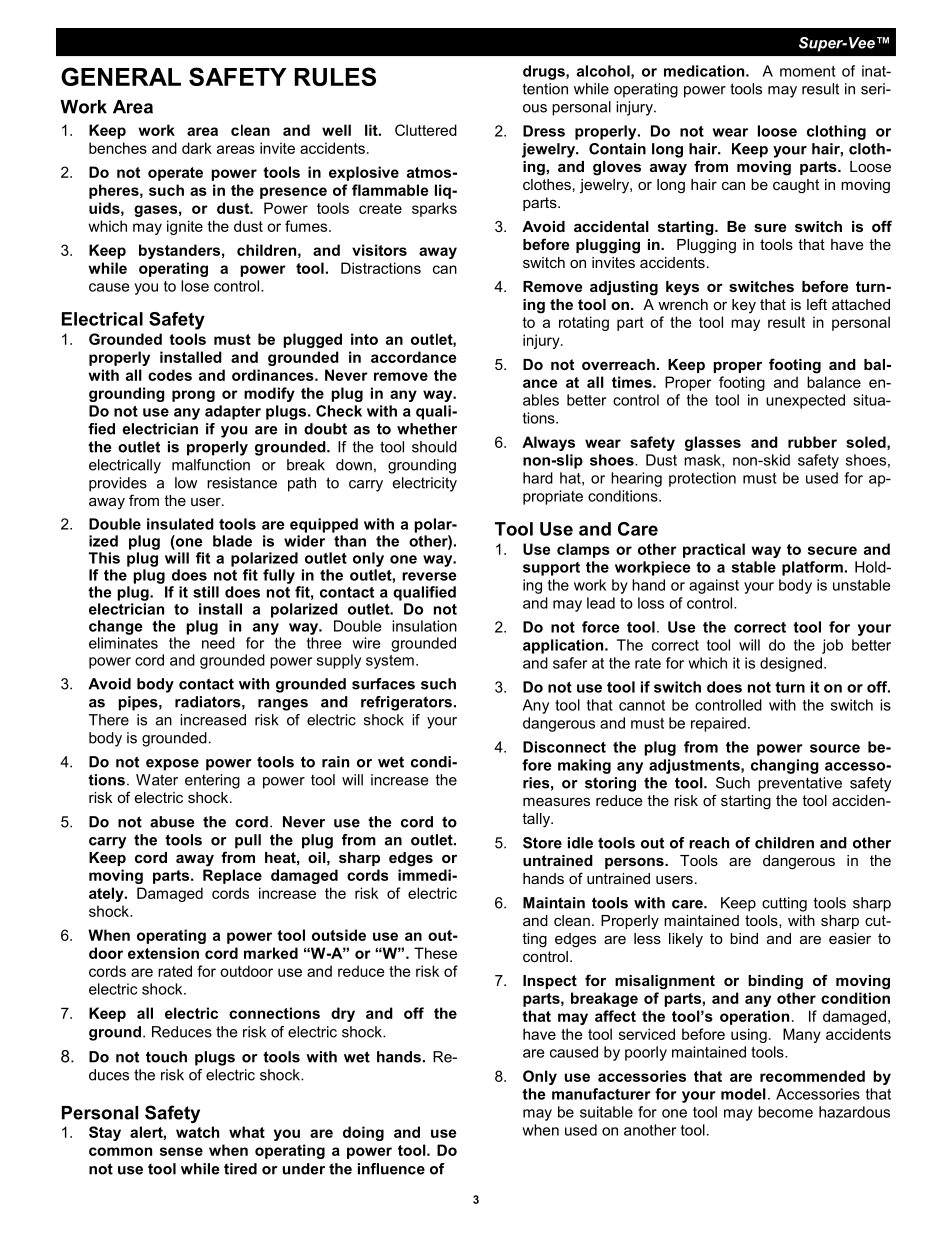 Image resolution: width=952 pixels, height=1233 pixels. I want to click on should, so click(434, 447).
